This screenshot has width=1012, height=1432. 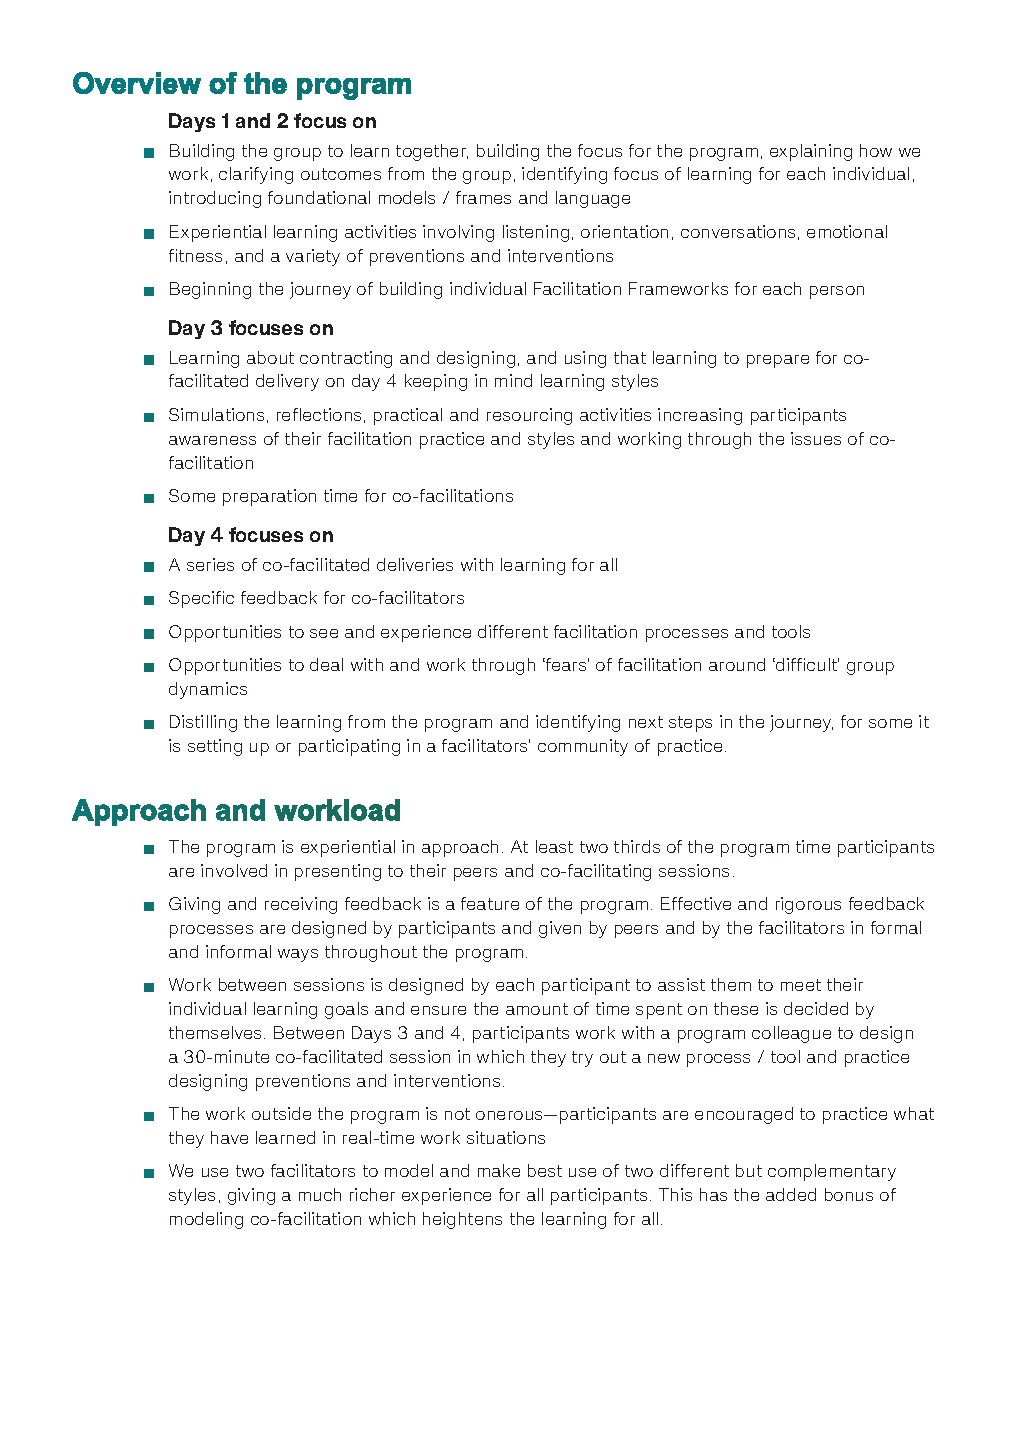 What do you see at coordinates (256, 175) in the screenshot?
I see `clarifying` at bounding box center [256, 175].
